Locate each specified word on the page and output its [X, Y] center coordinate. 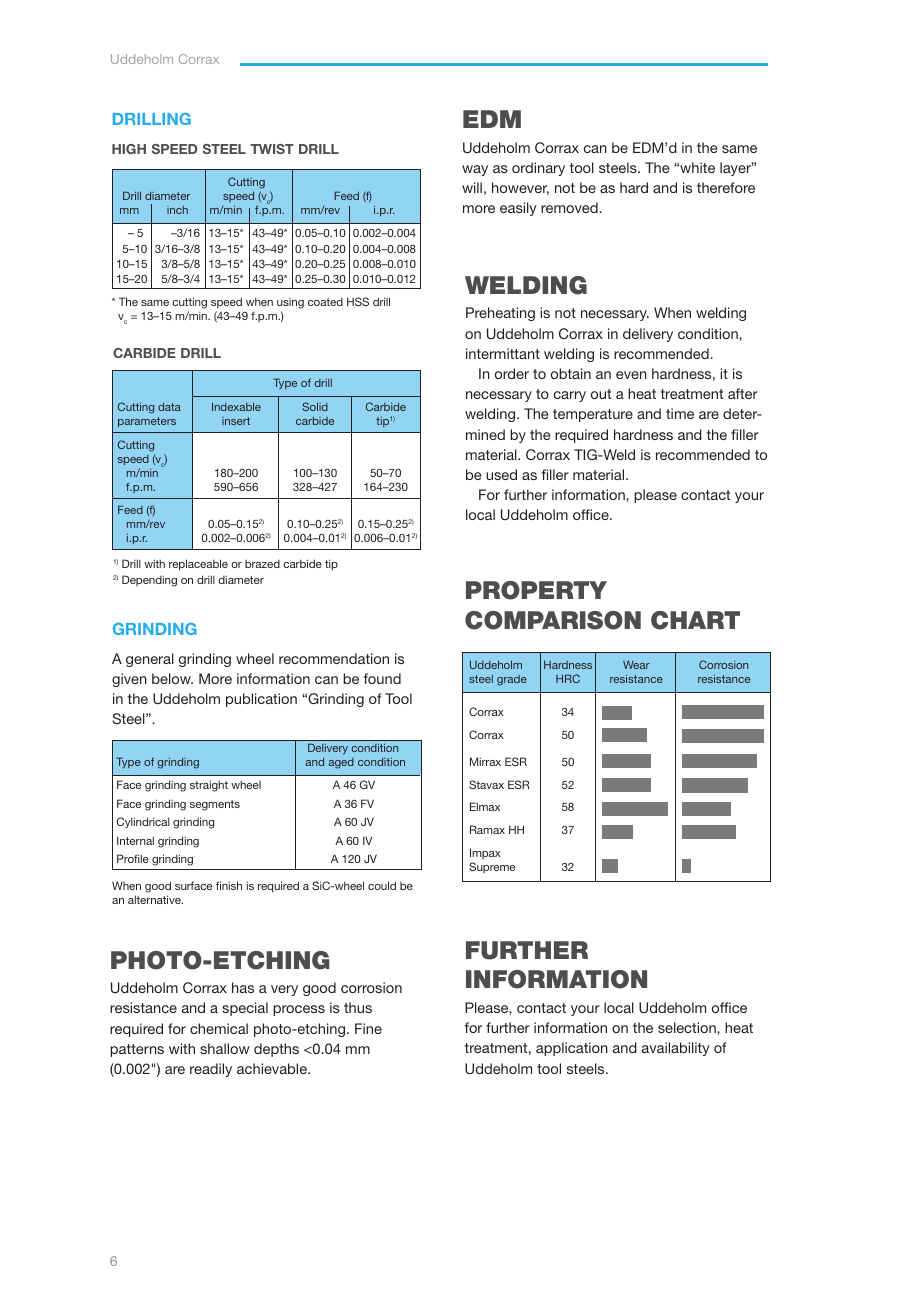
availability [676, 1049]
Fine [368, 1028]
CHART [695, 620]
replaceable [198, 565]
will [472, 187]
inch [177, 210]
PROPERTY [536, 590]
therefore [726, 187]
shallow [224, 1048]
